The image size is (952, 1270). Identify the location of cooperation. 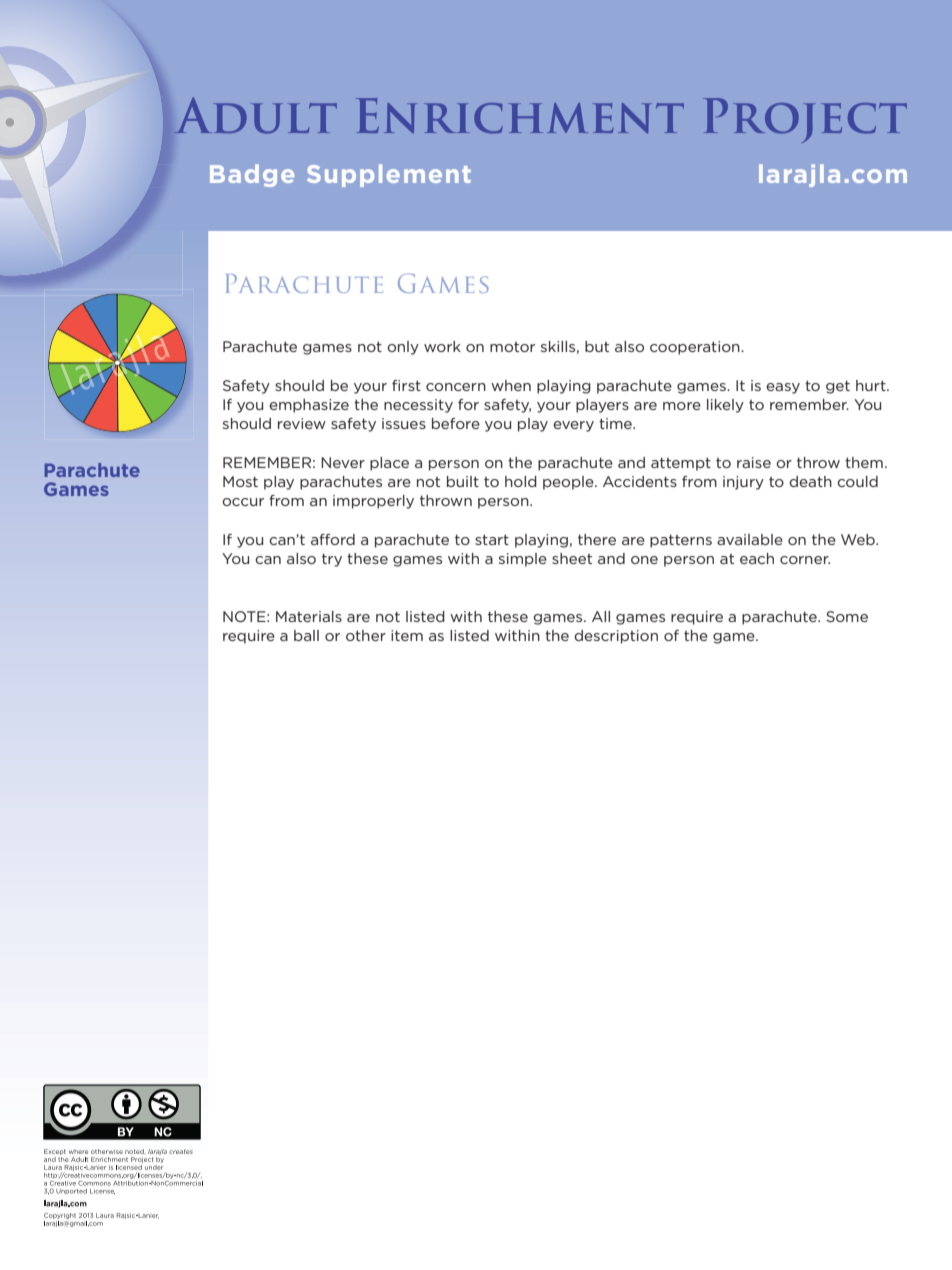
(696, 348).
